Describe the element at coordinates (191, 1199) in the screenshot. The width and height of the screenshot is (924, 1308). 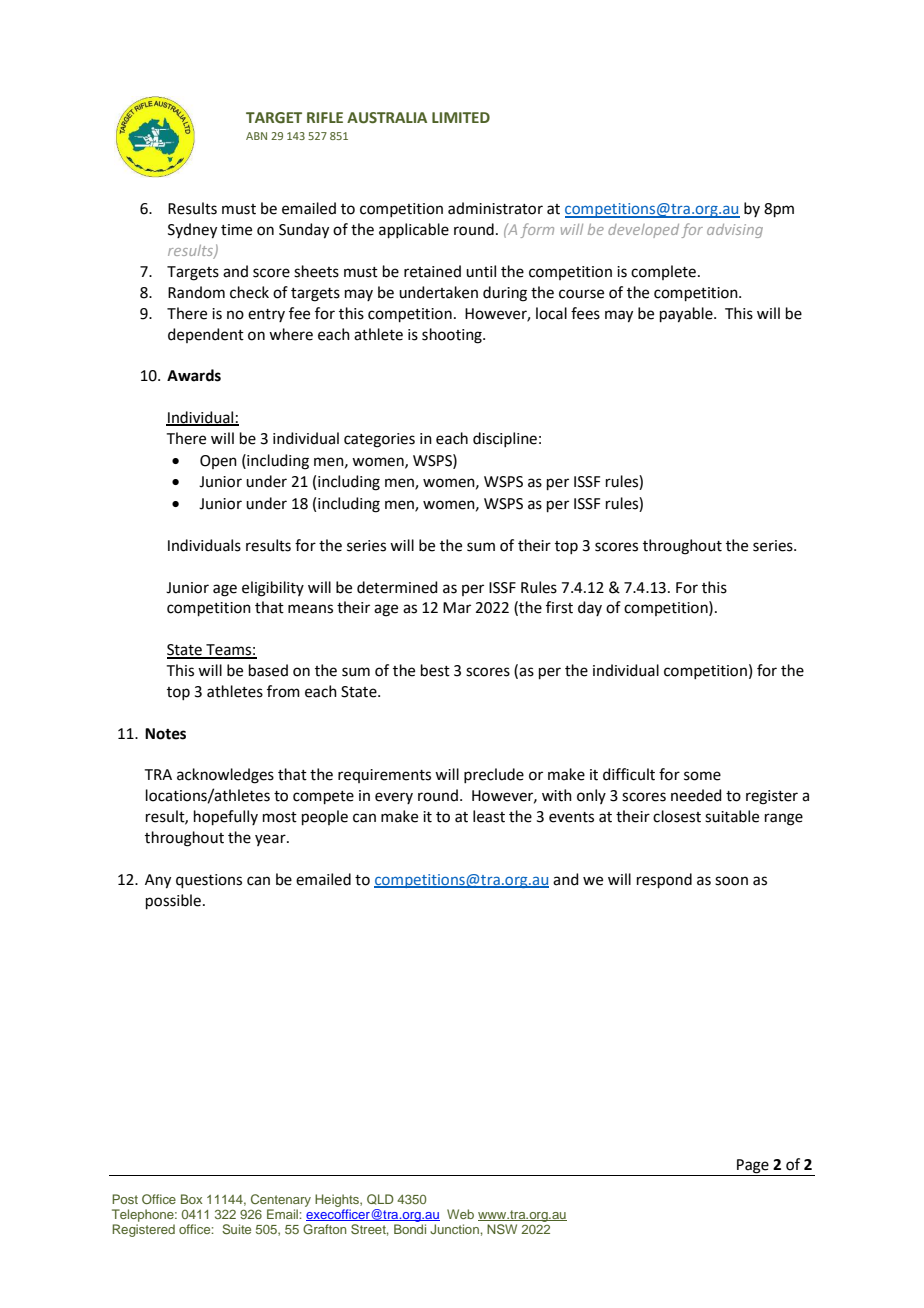
I see `Box` at that location.
